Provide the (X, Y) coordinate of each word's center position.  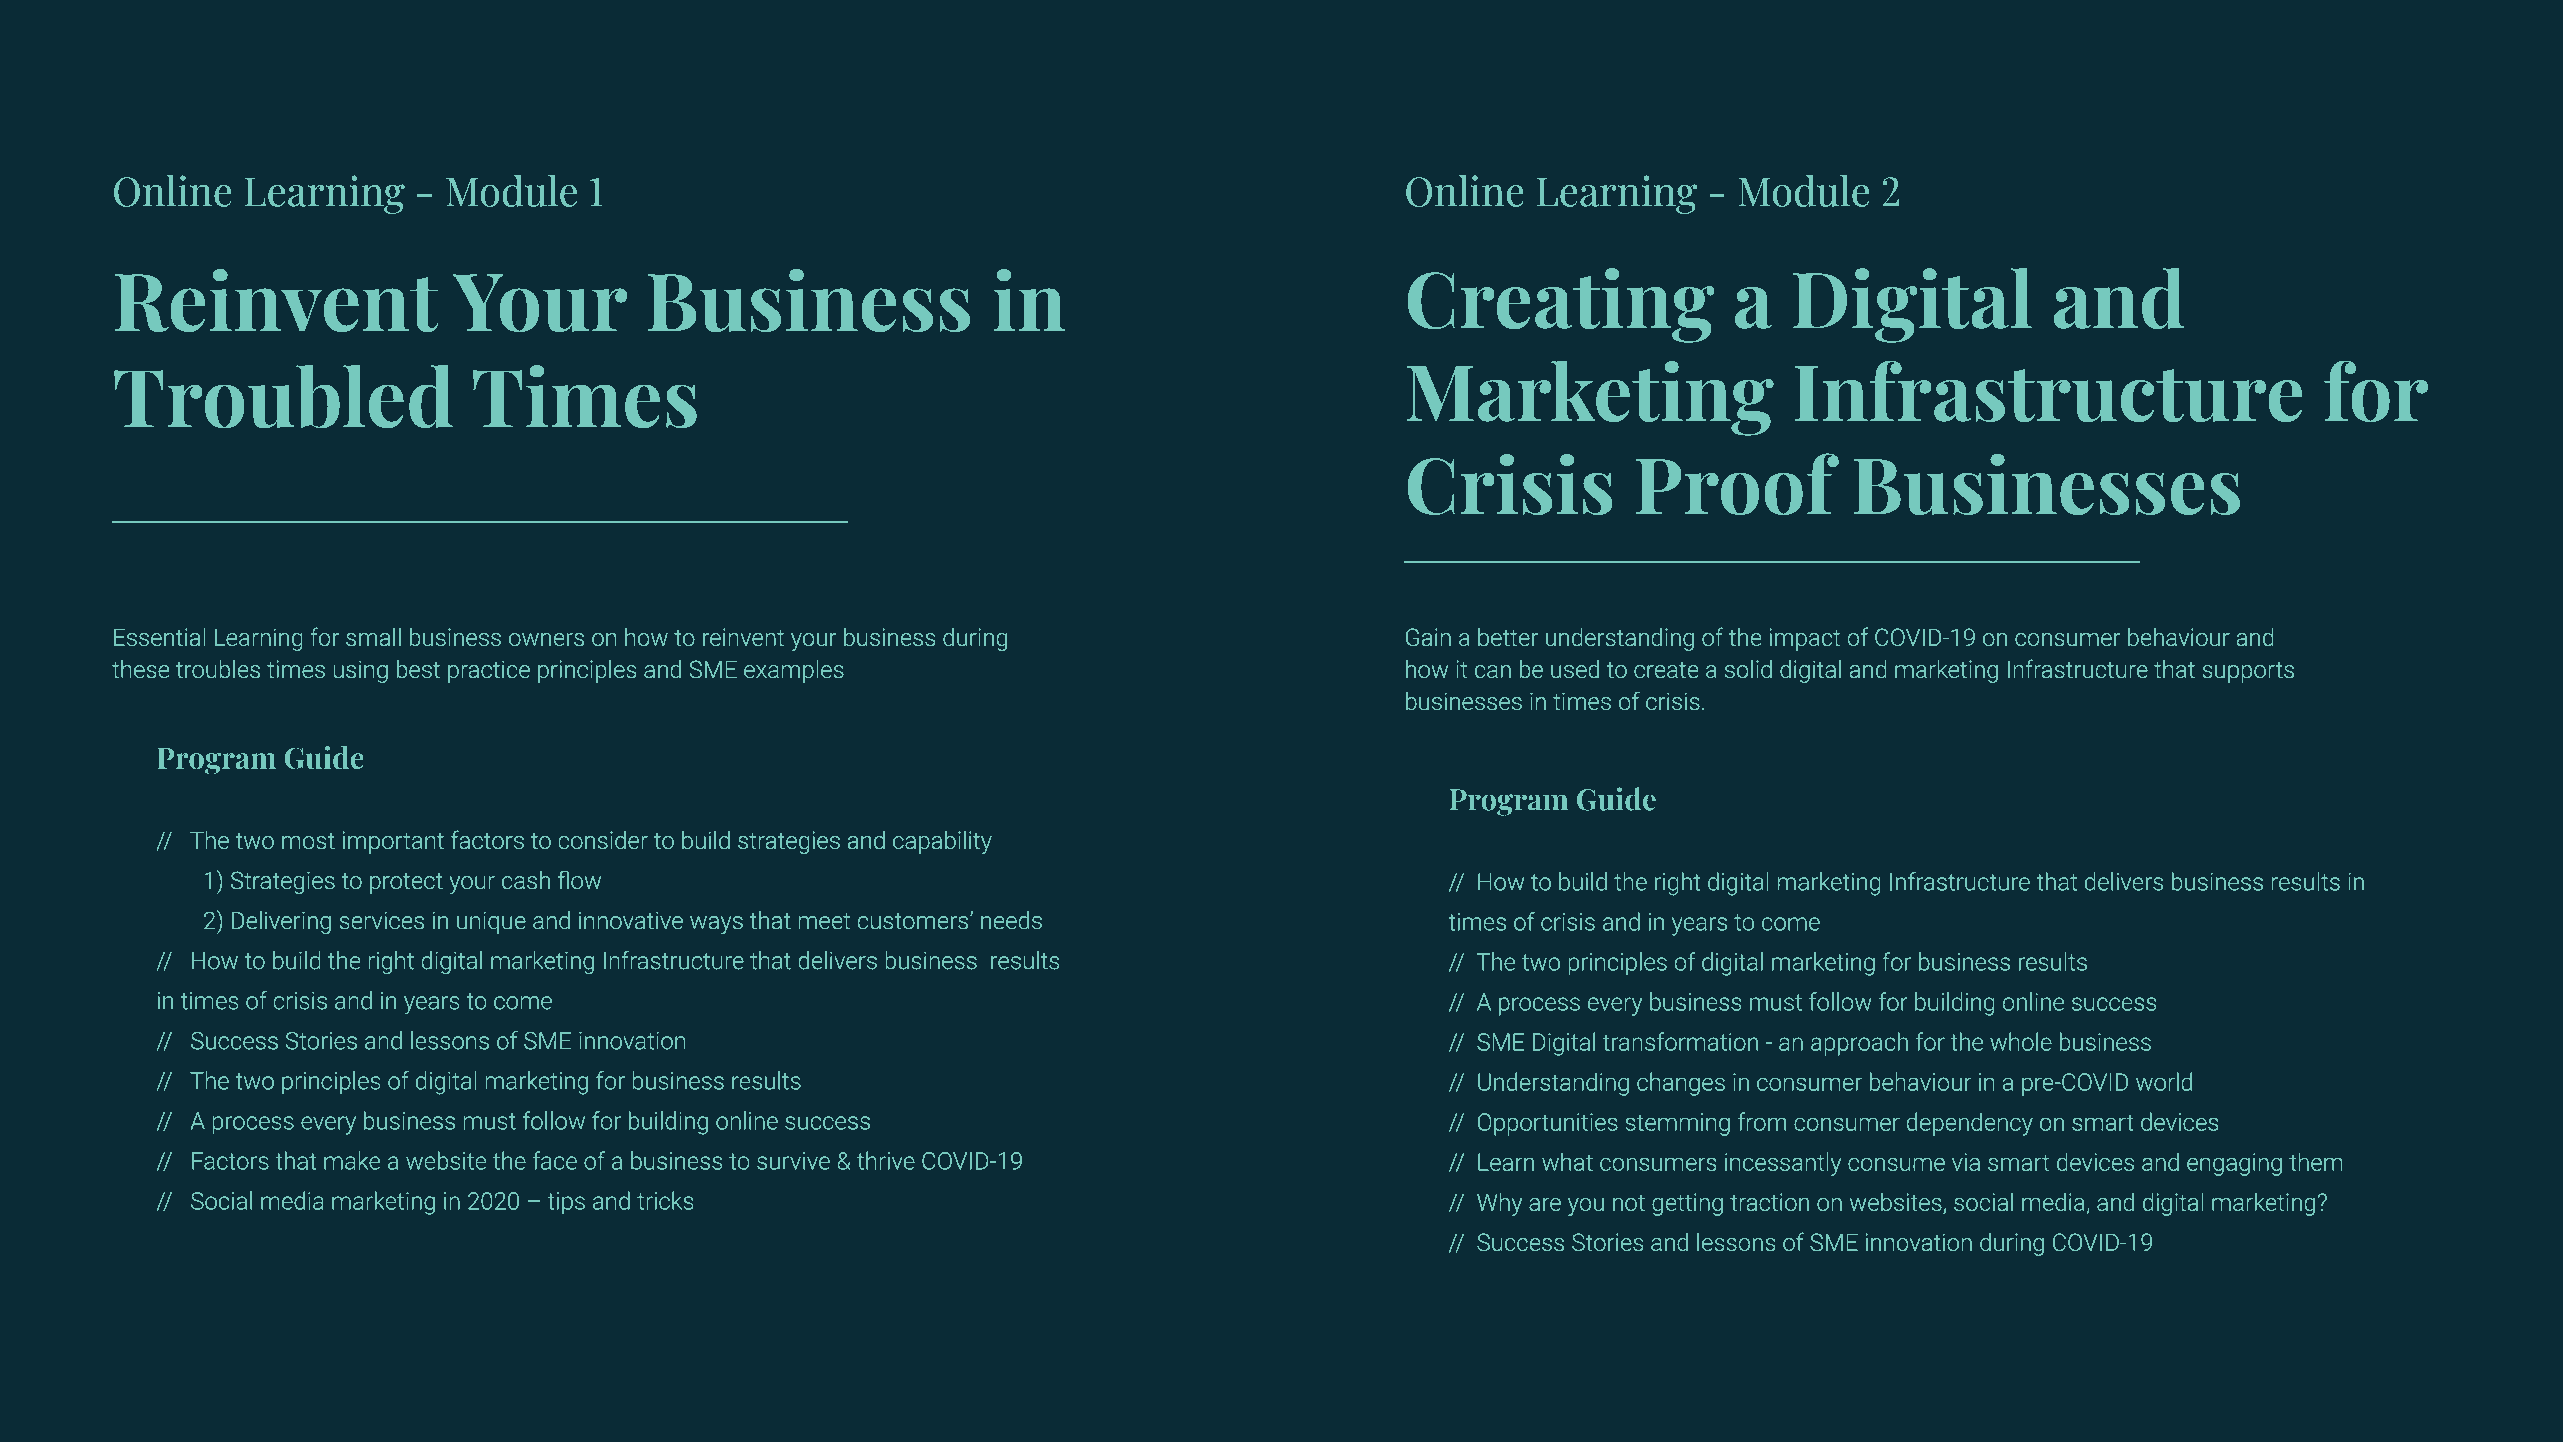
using (361, 671)
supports (2248, 672)
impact (1804, 639)
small (373, 636)
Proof (1737, 484)
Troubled (283, 396)
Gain (1428, 637)
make (352, 1160)
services (382, 920)
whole (2021, 1041)
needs (1011, 920)
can (1493, 671)
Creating (1560, 305)
